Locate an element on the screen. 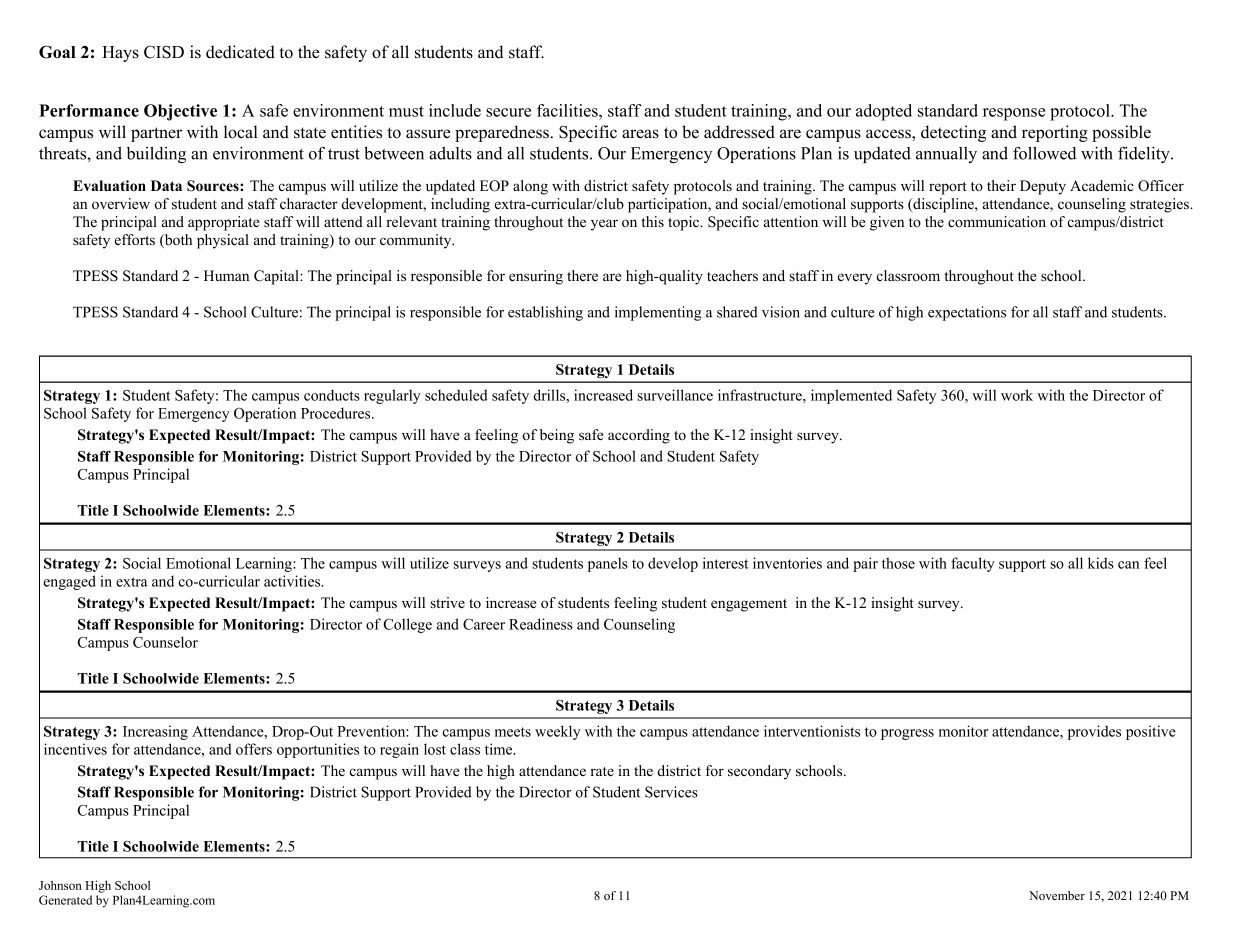 The height and width of the screenshot is (952, 1233). Johnson is located at coordinates (60, 885).
